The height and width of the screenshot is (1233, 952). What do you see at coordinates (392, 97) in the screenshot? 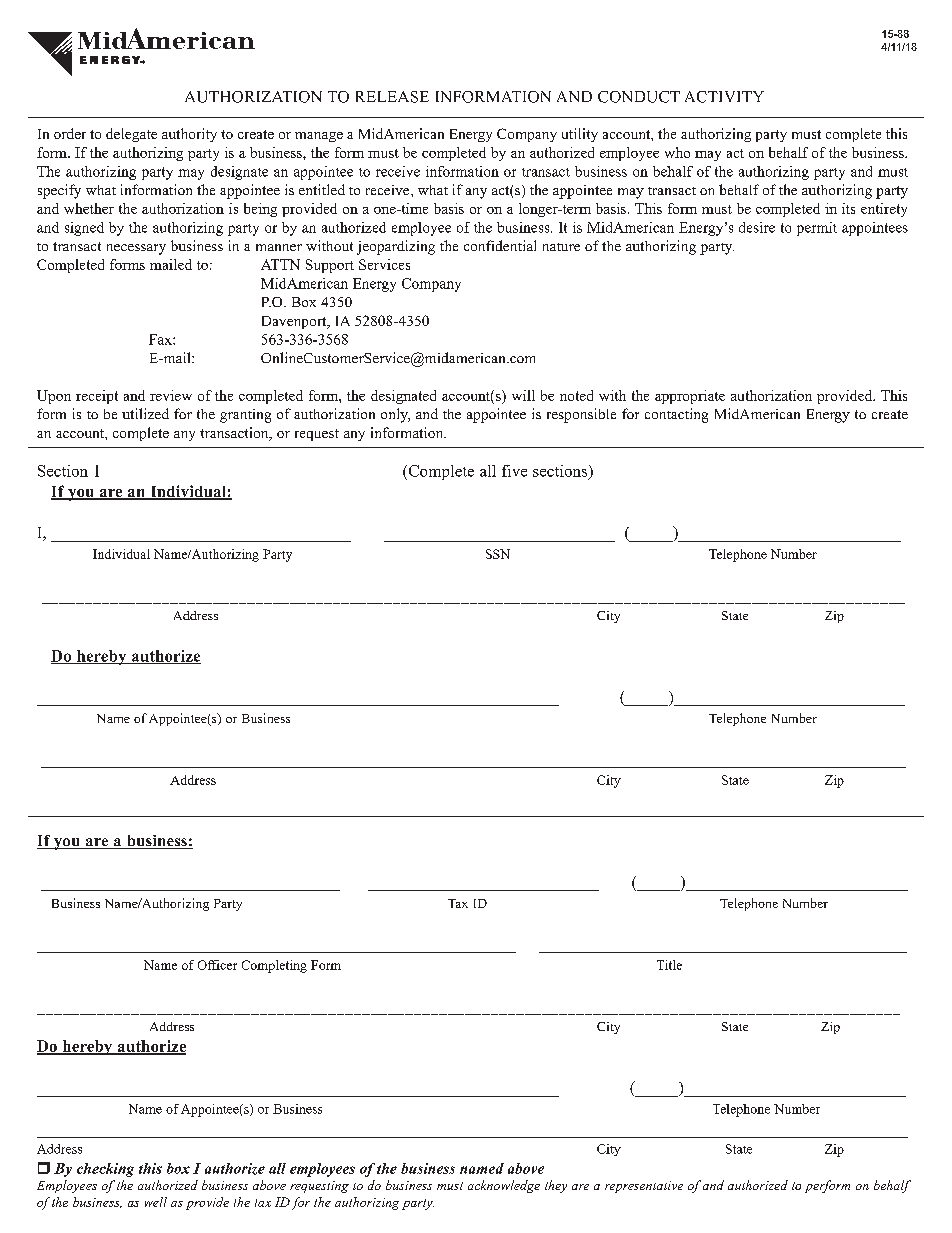
I see `RELEASE` at bounding box center [392, 97].
